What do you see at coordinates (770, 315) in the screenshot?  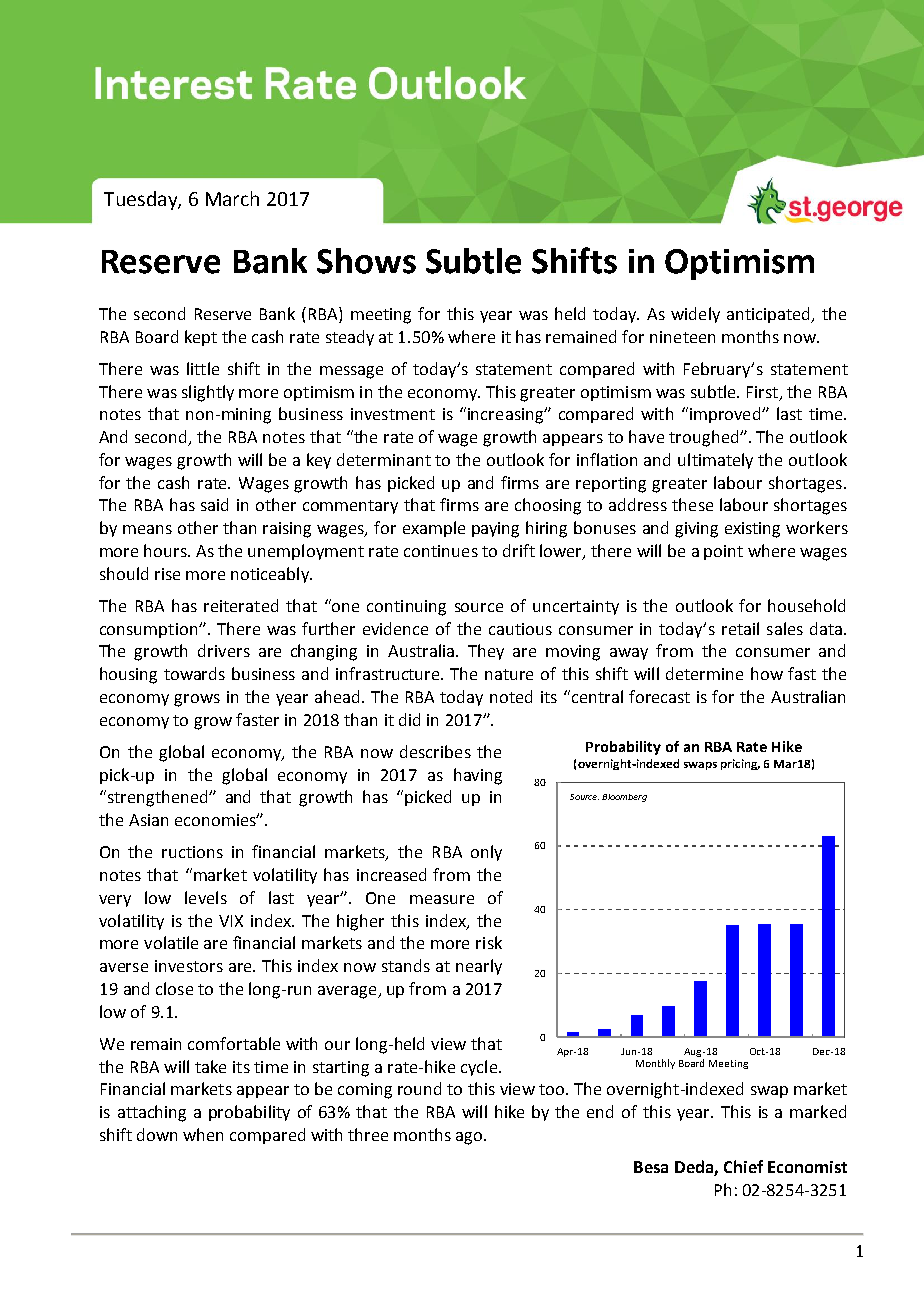 I see `anticipated` at bounding box center [770, 315].
